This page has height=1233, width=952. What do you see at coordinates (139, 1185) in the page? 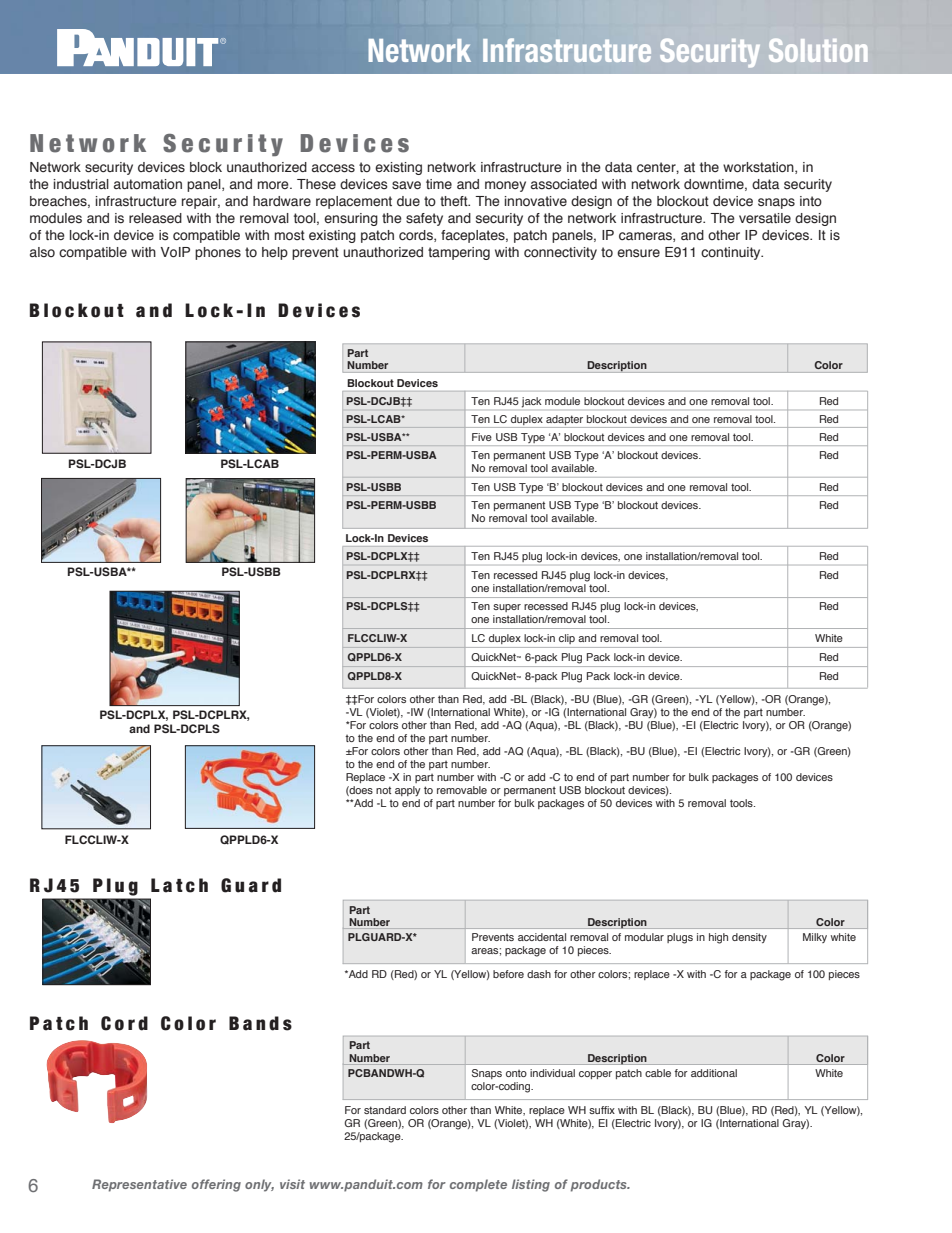
I see `Representative` at bounding box center [139, 1185].
